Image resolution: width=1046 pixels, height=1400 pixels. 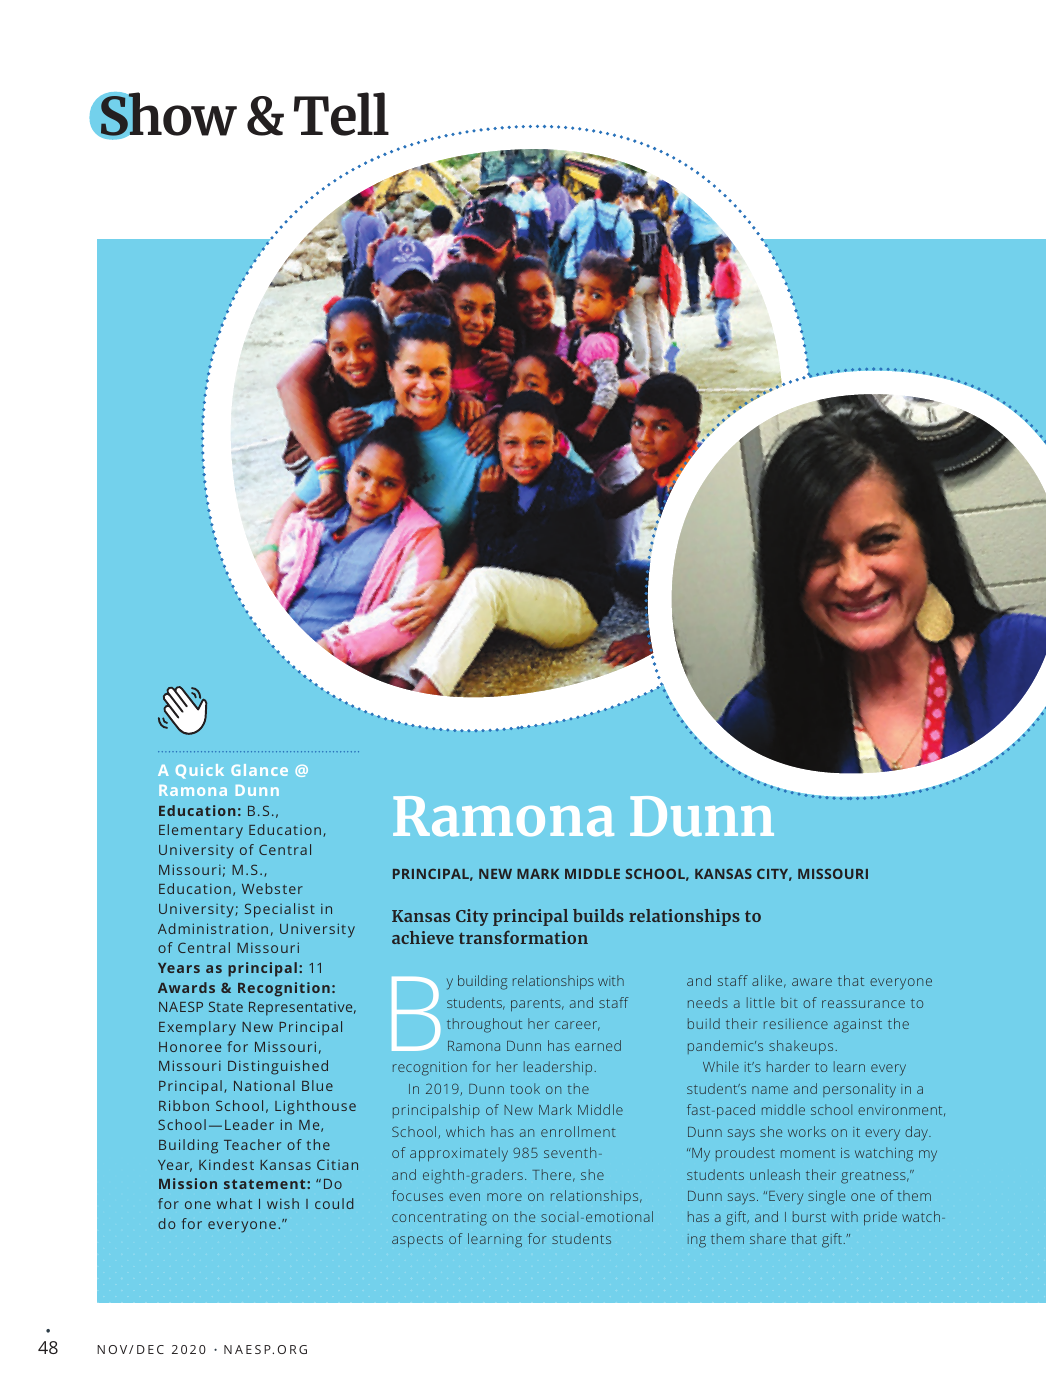 What do you see at coordinates (200, 771) in the screenshot?
I see `Quick` at bounding box center [200, 771].
